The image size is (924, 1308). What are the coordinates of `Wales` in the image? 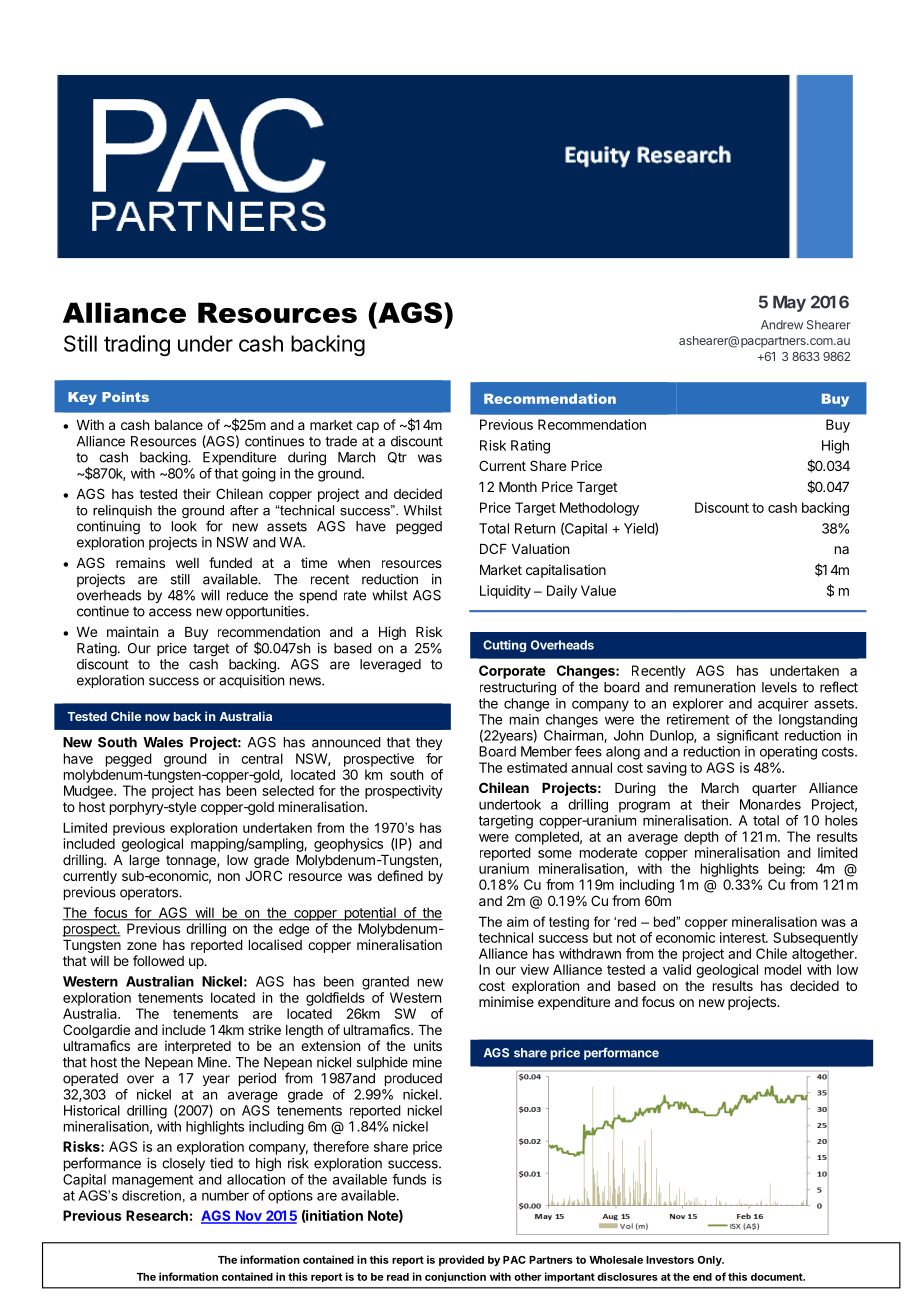 It's located at (163, 742).
